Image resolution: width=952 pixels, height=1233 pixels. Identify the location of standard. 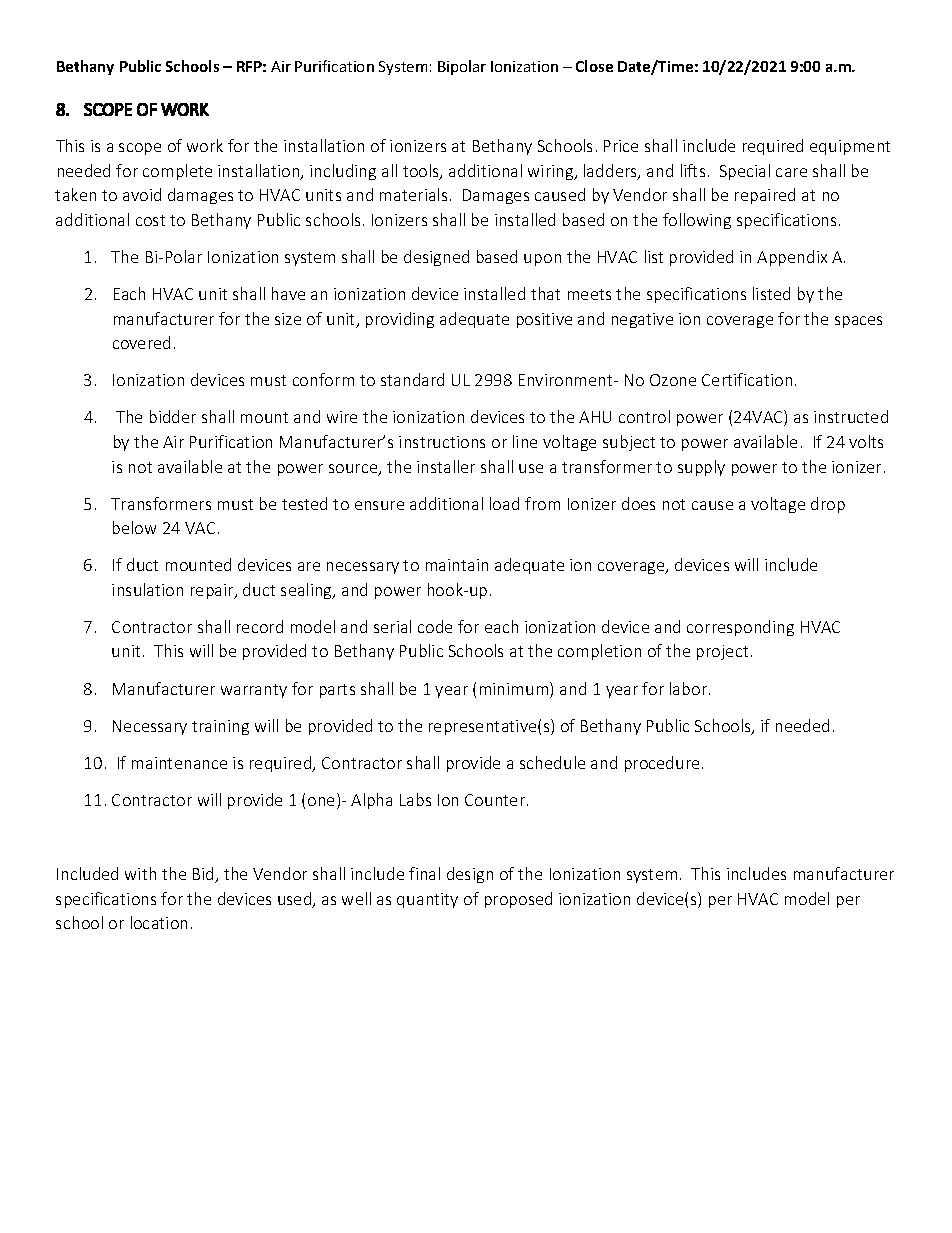
(412, 379).
